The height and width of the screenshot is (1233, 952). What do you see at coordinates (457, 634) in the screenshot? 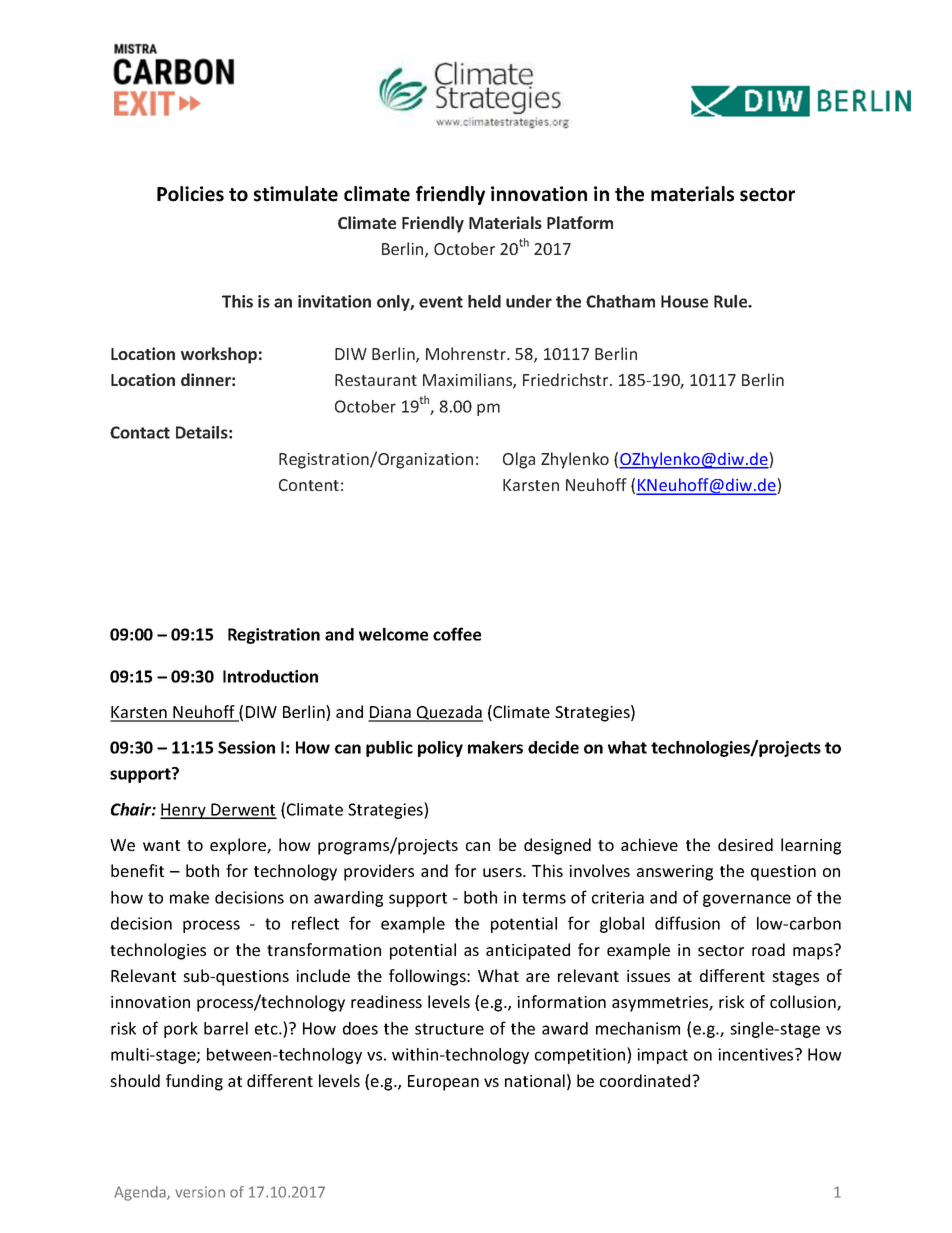
I see `coffee` at bounding box center [457, 634].
